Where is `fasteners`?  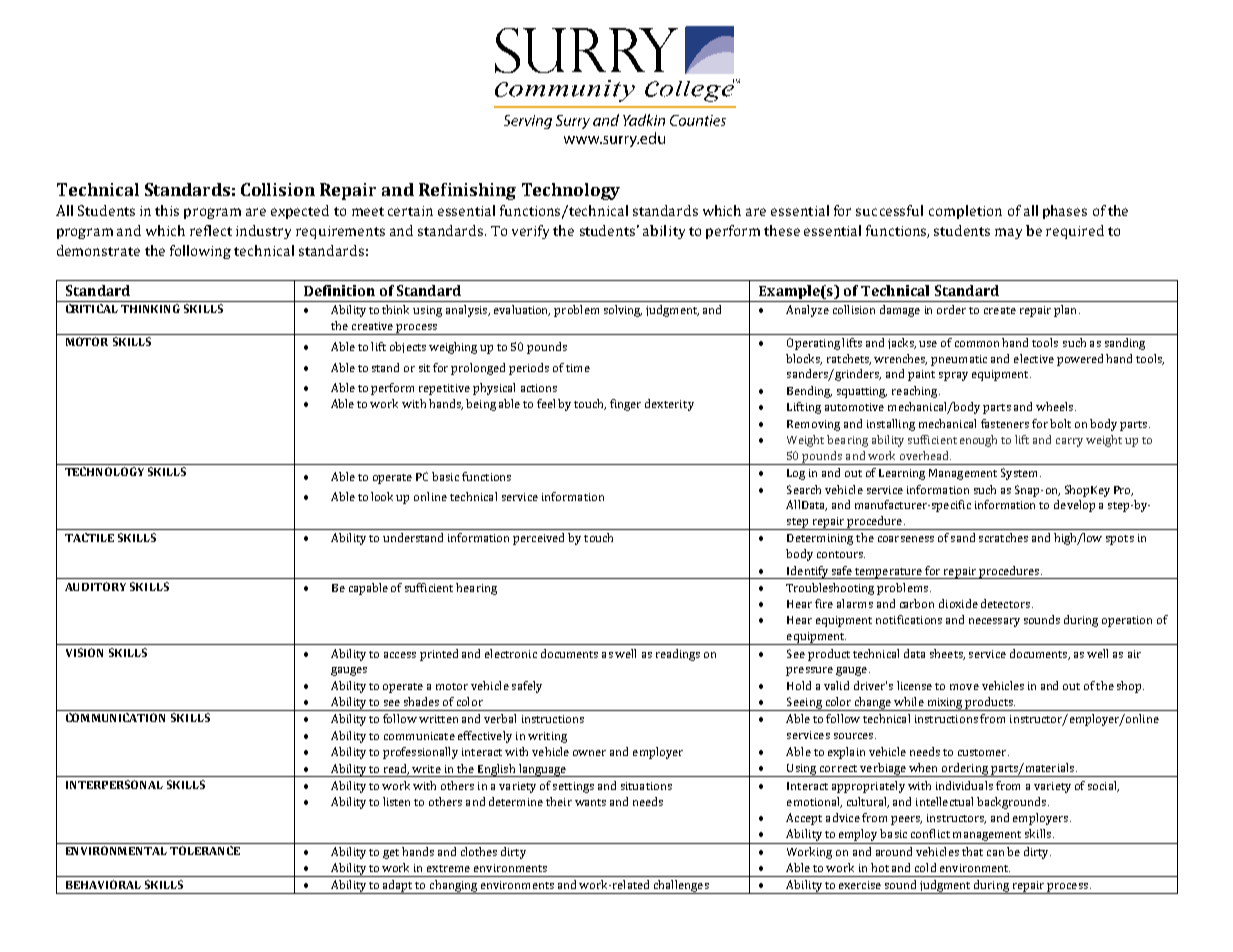
fasteners is located at coordinates (1005, 423).
